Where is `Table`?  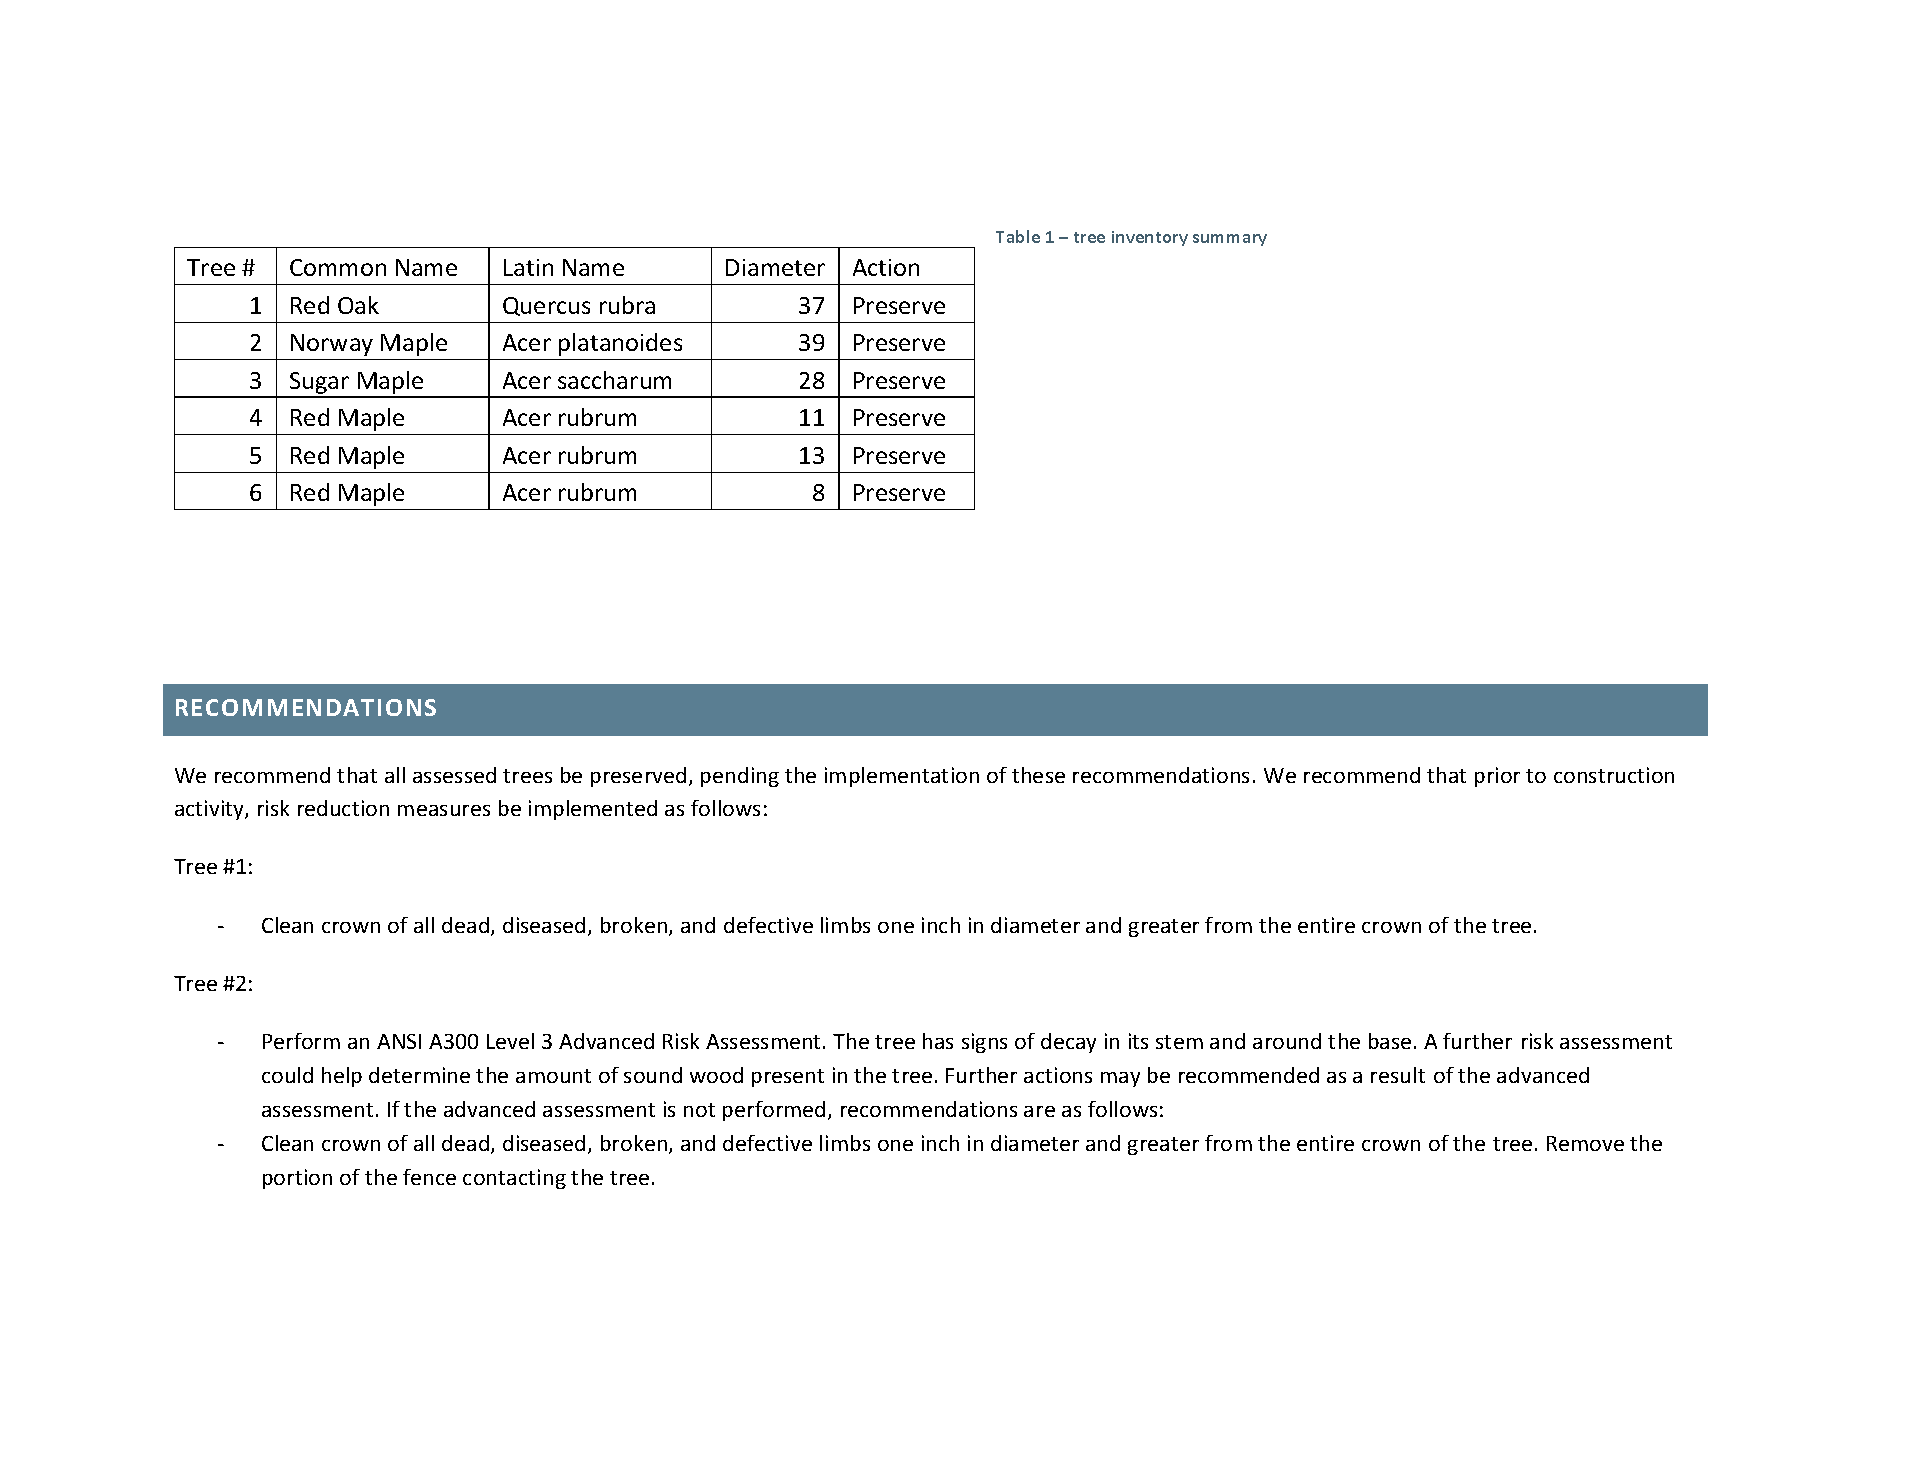
Table is located at coordinates (1018, 236).
